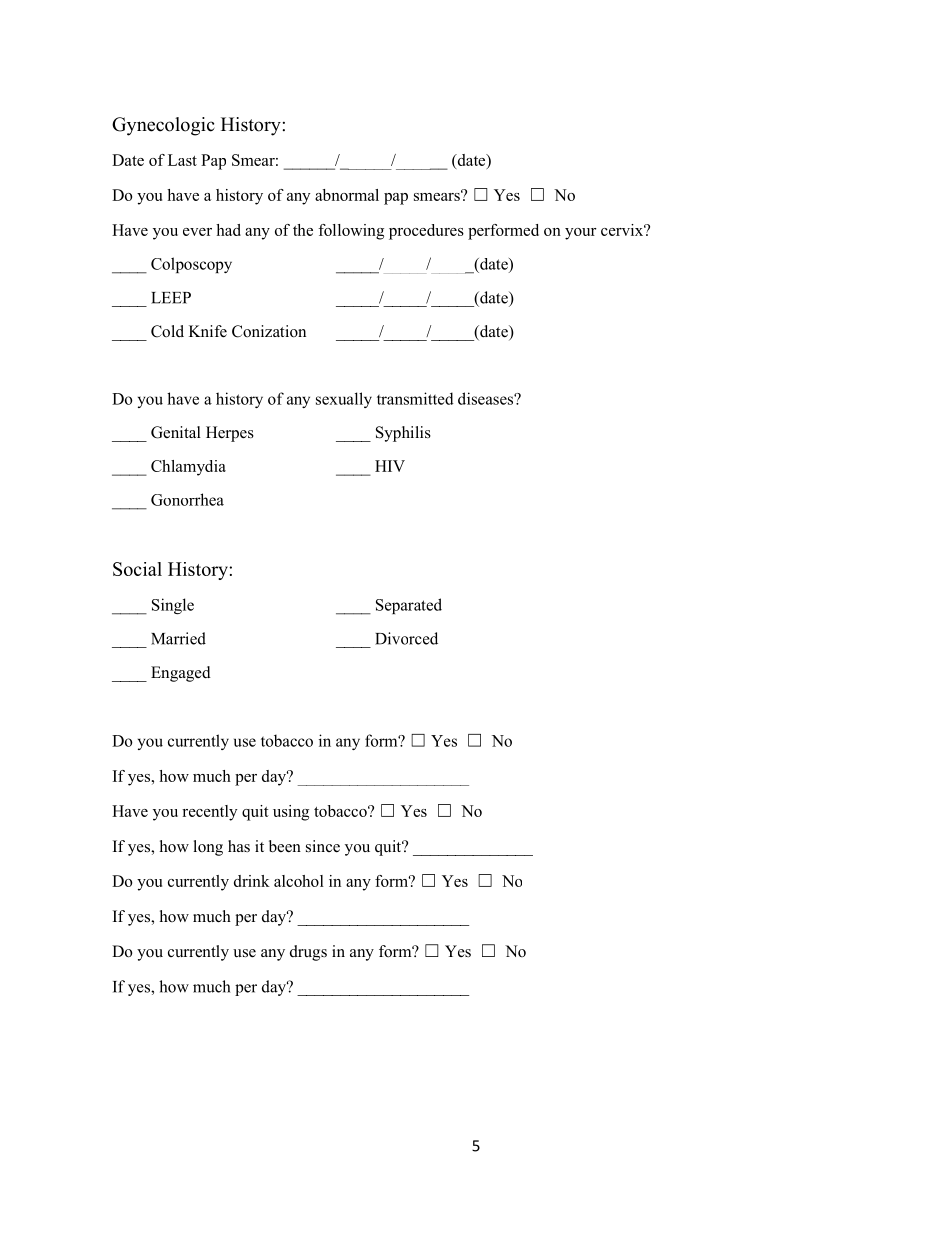 This screenshot has height=1233, width=952. Describe the element at coordinates (409, 606) in the screenshot. I see `Separated` at that location.
